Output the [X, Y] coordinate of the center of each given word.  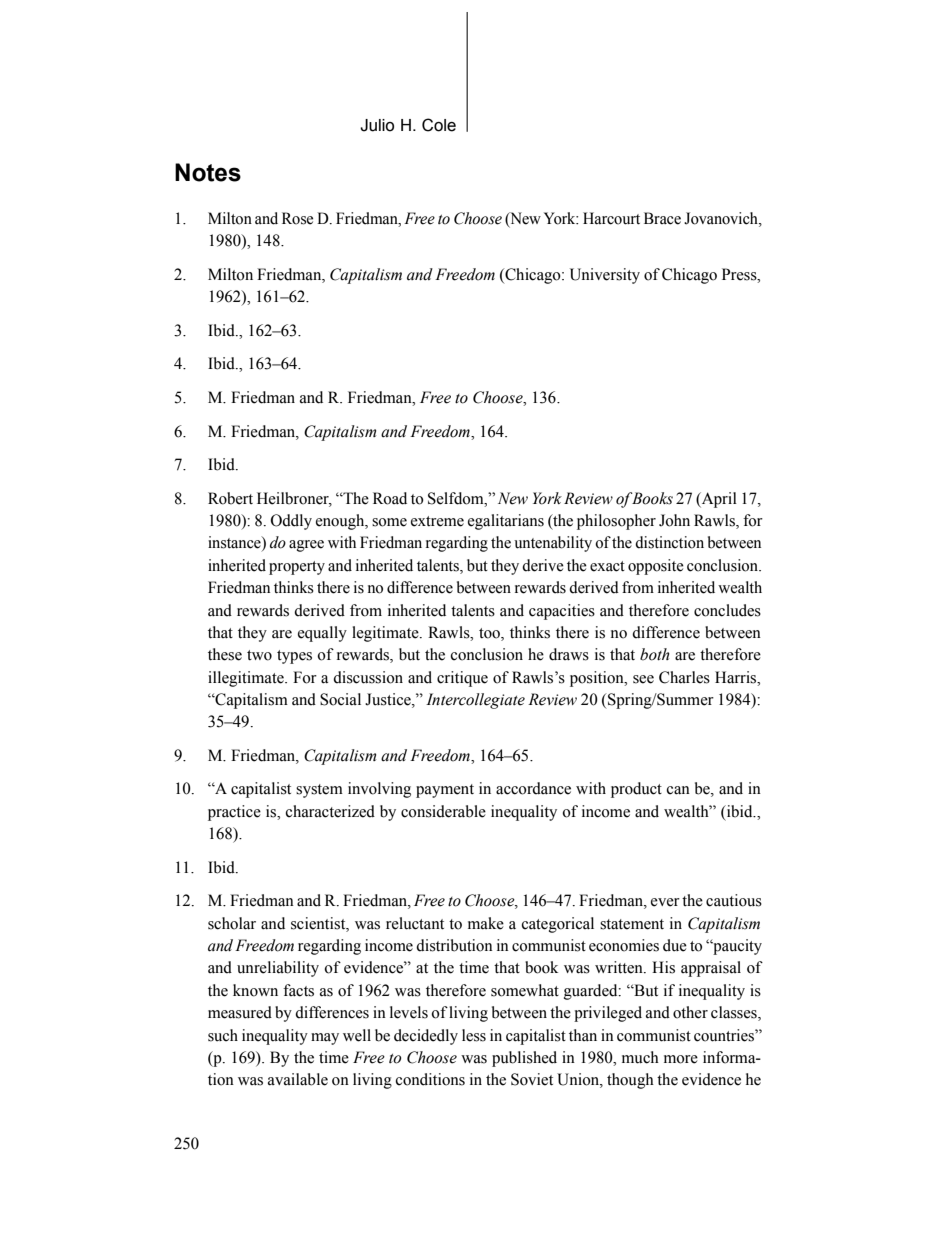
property [297, 568]
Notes [208, 172]
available [298, 1079]
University [605, 276]
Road [390, 498]
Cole [439, 125]
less [474, 1035]
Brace [662, 218]
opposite [656, 567]
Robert [230, 498]
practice [234, 813]
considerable [443, 811]
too [490, 634]
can [678, 790]
